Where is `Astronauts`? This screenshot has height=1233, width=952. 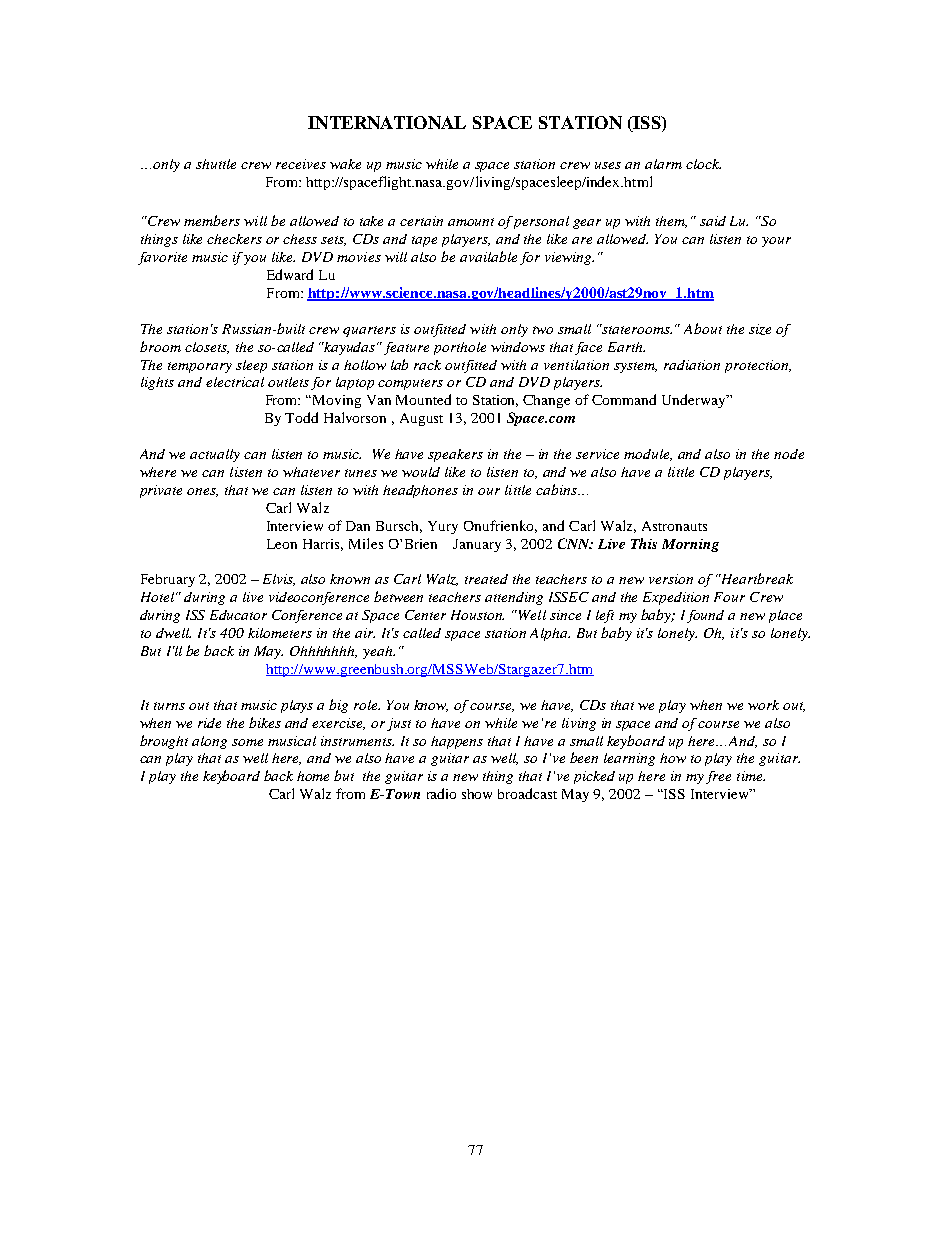
Astronauts is located at coordinates (674, 526).
